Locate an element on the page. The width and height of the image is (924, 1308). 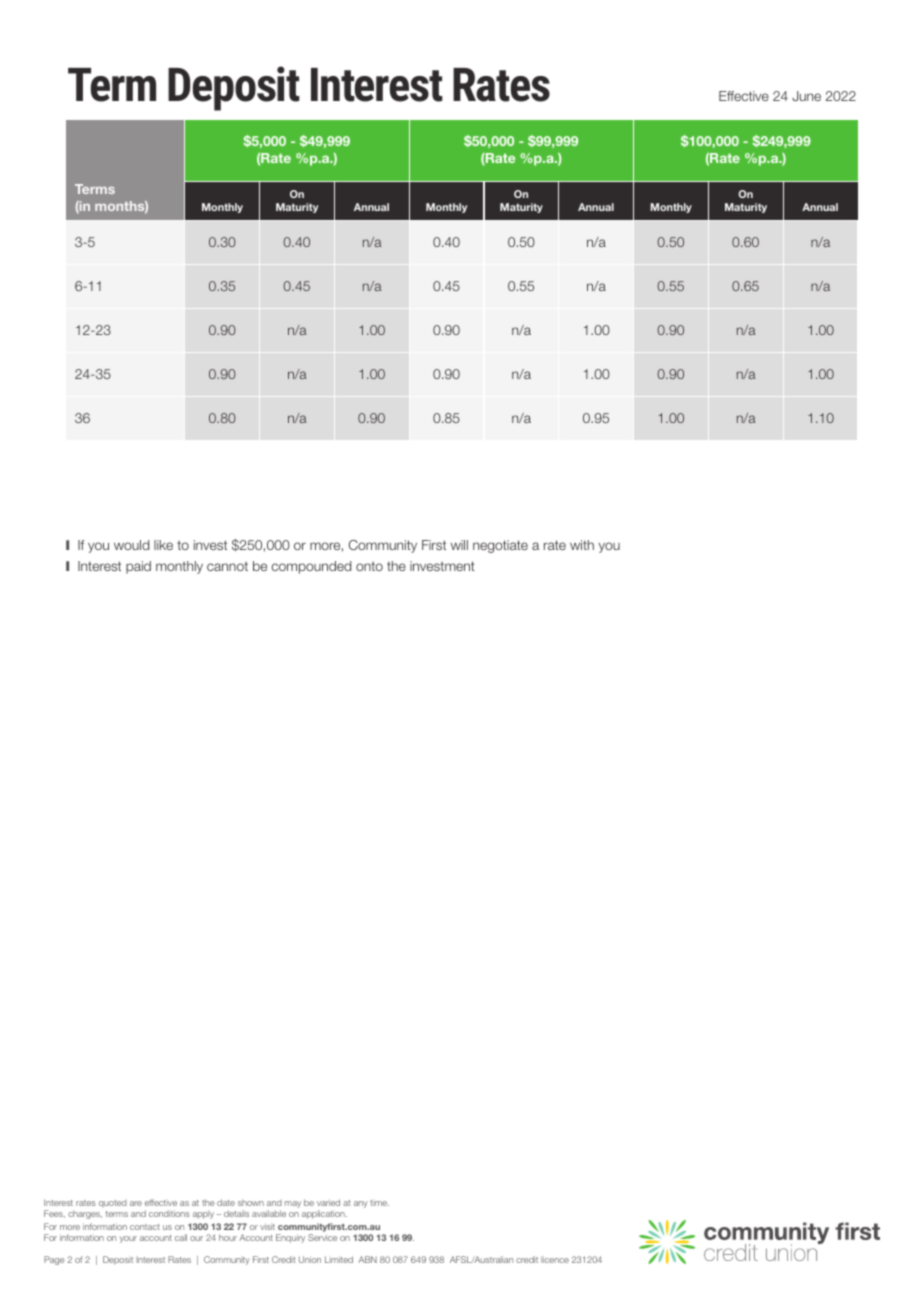
are is located at coordinates (136, 1203).
